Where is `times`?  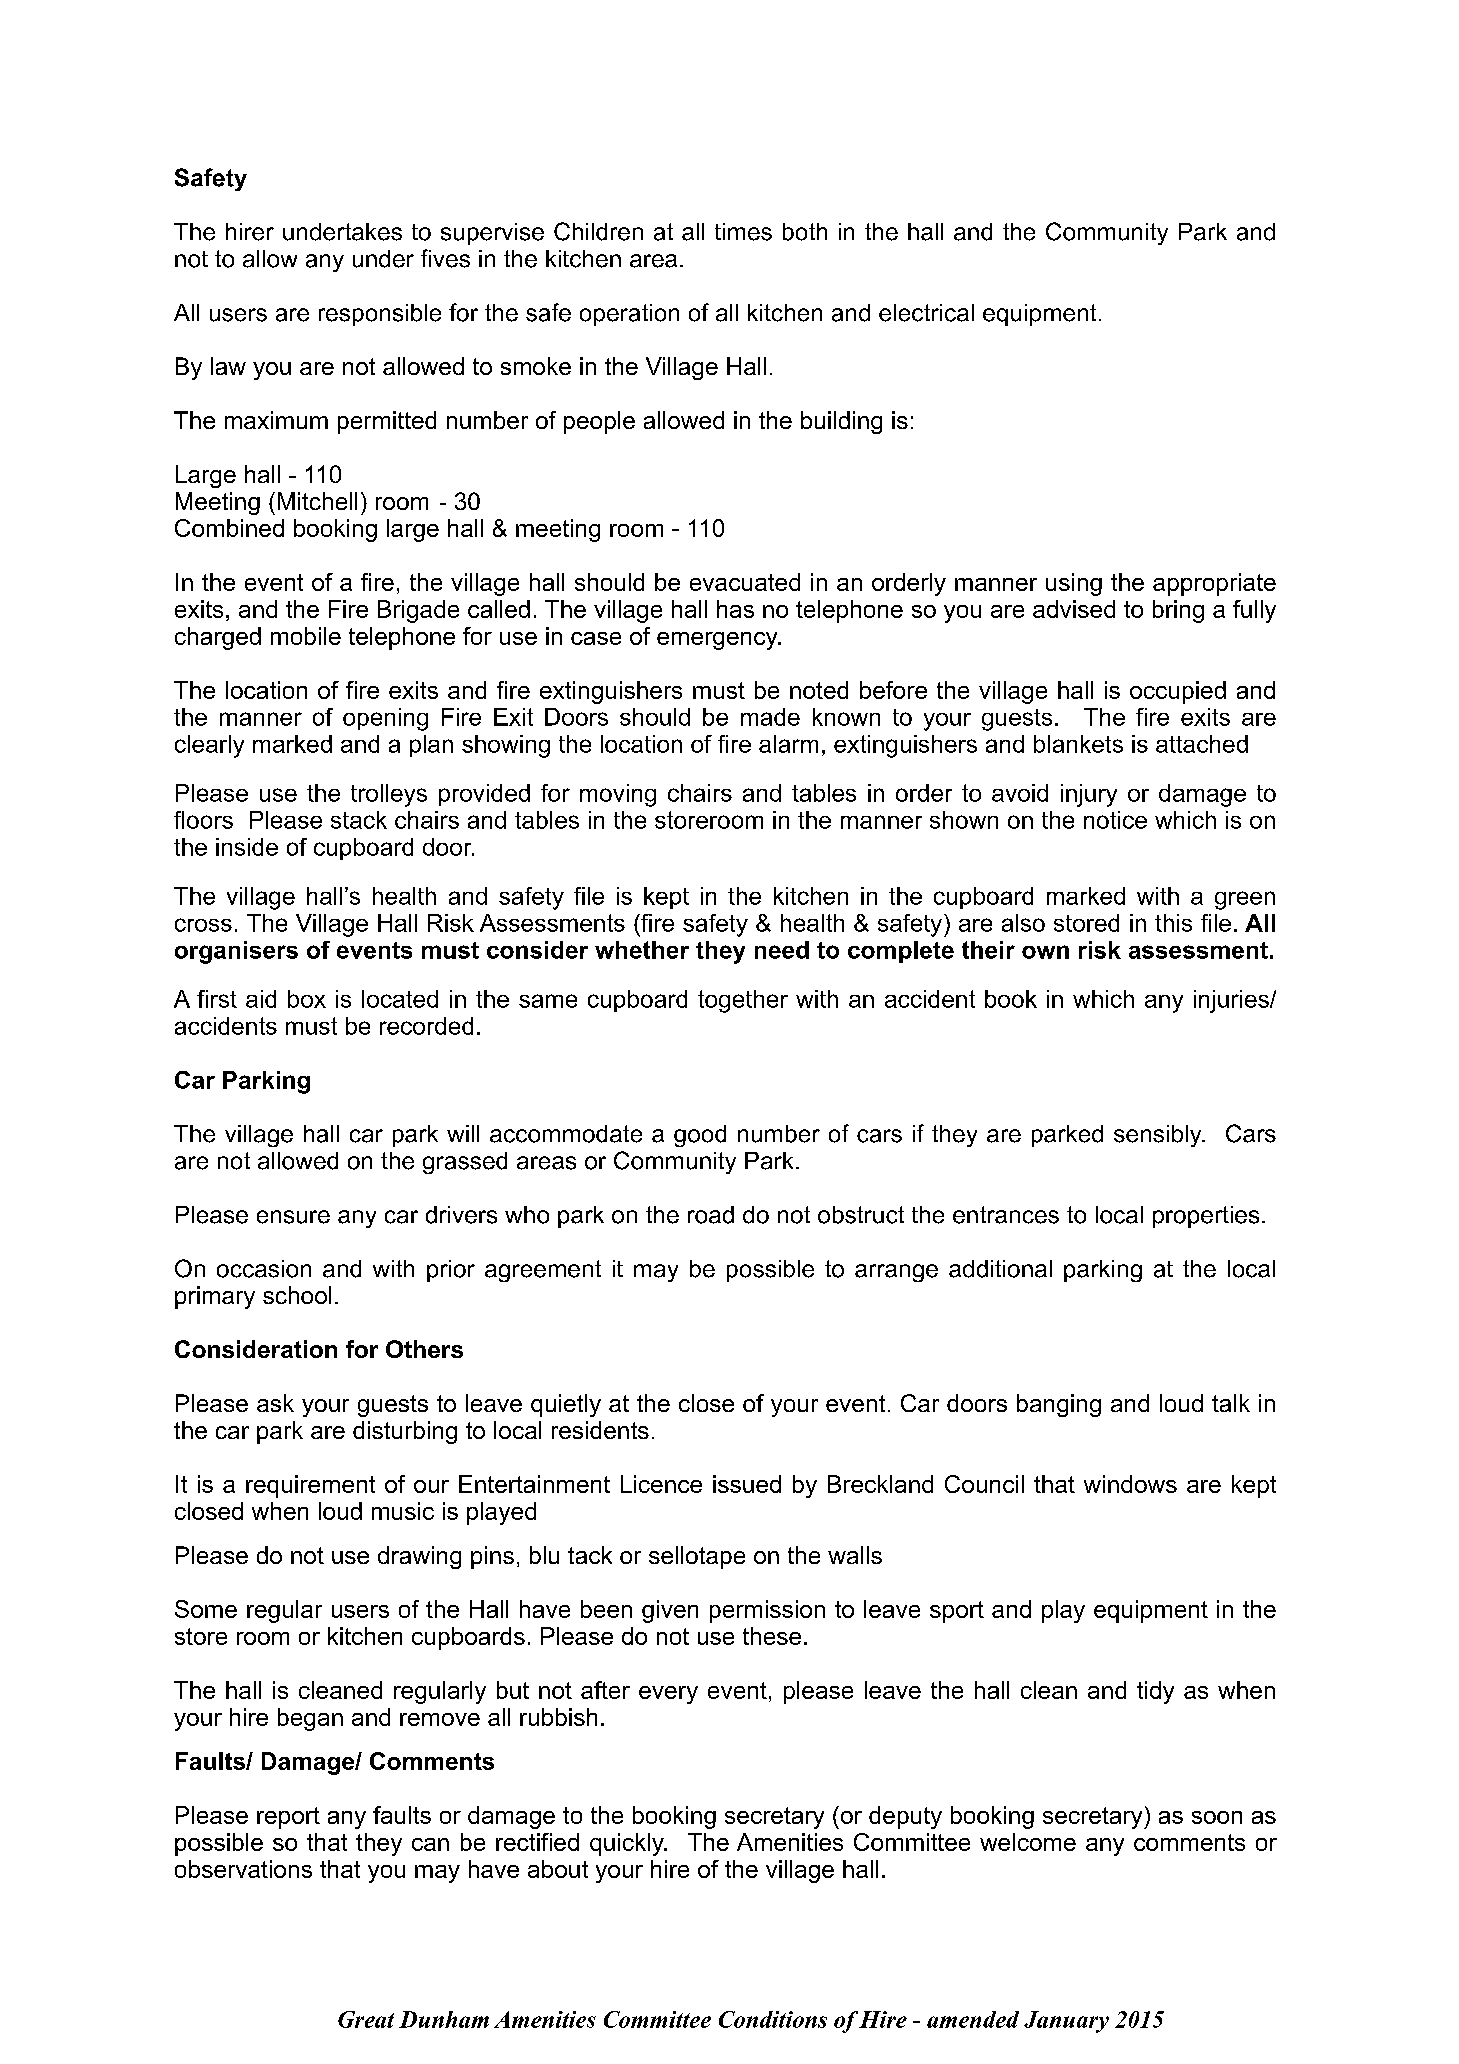 times is located at coordinates (743, 232).
